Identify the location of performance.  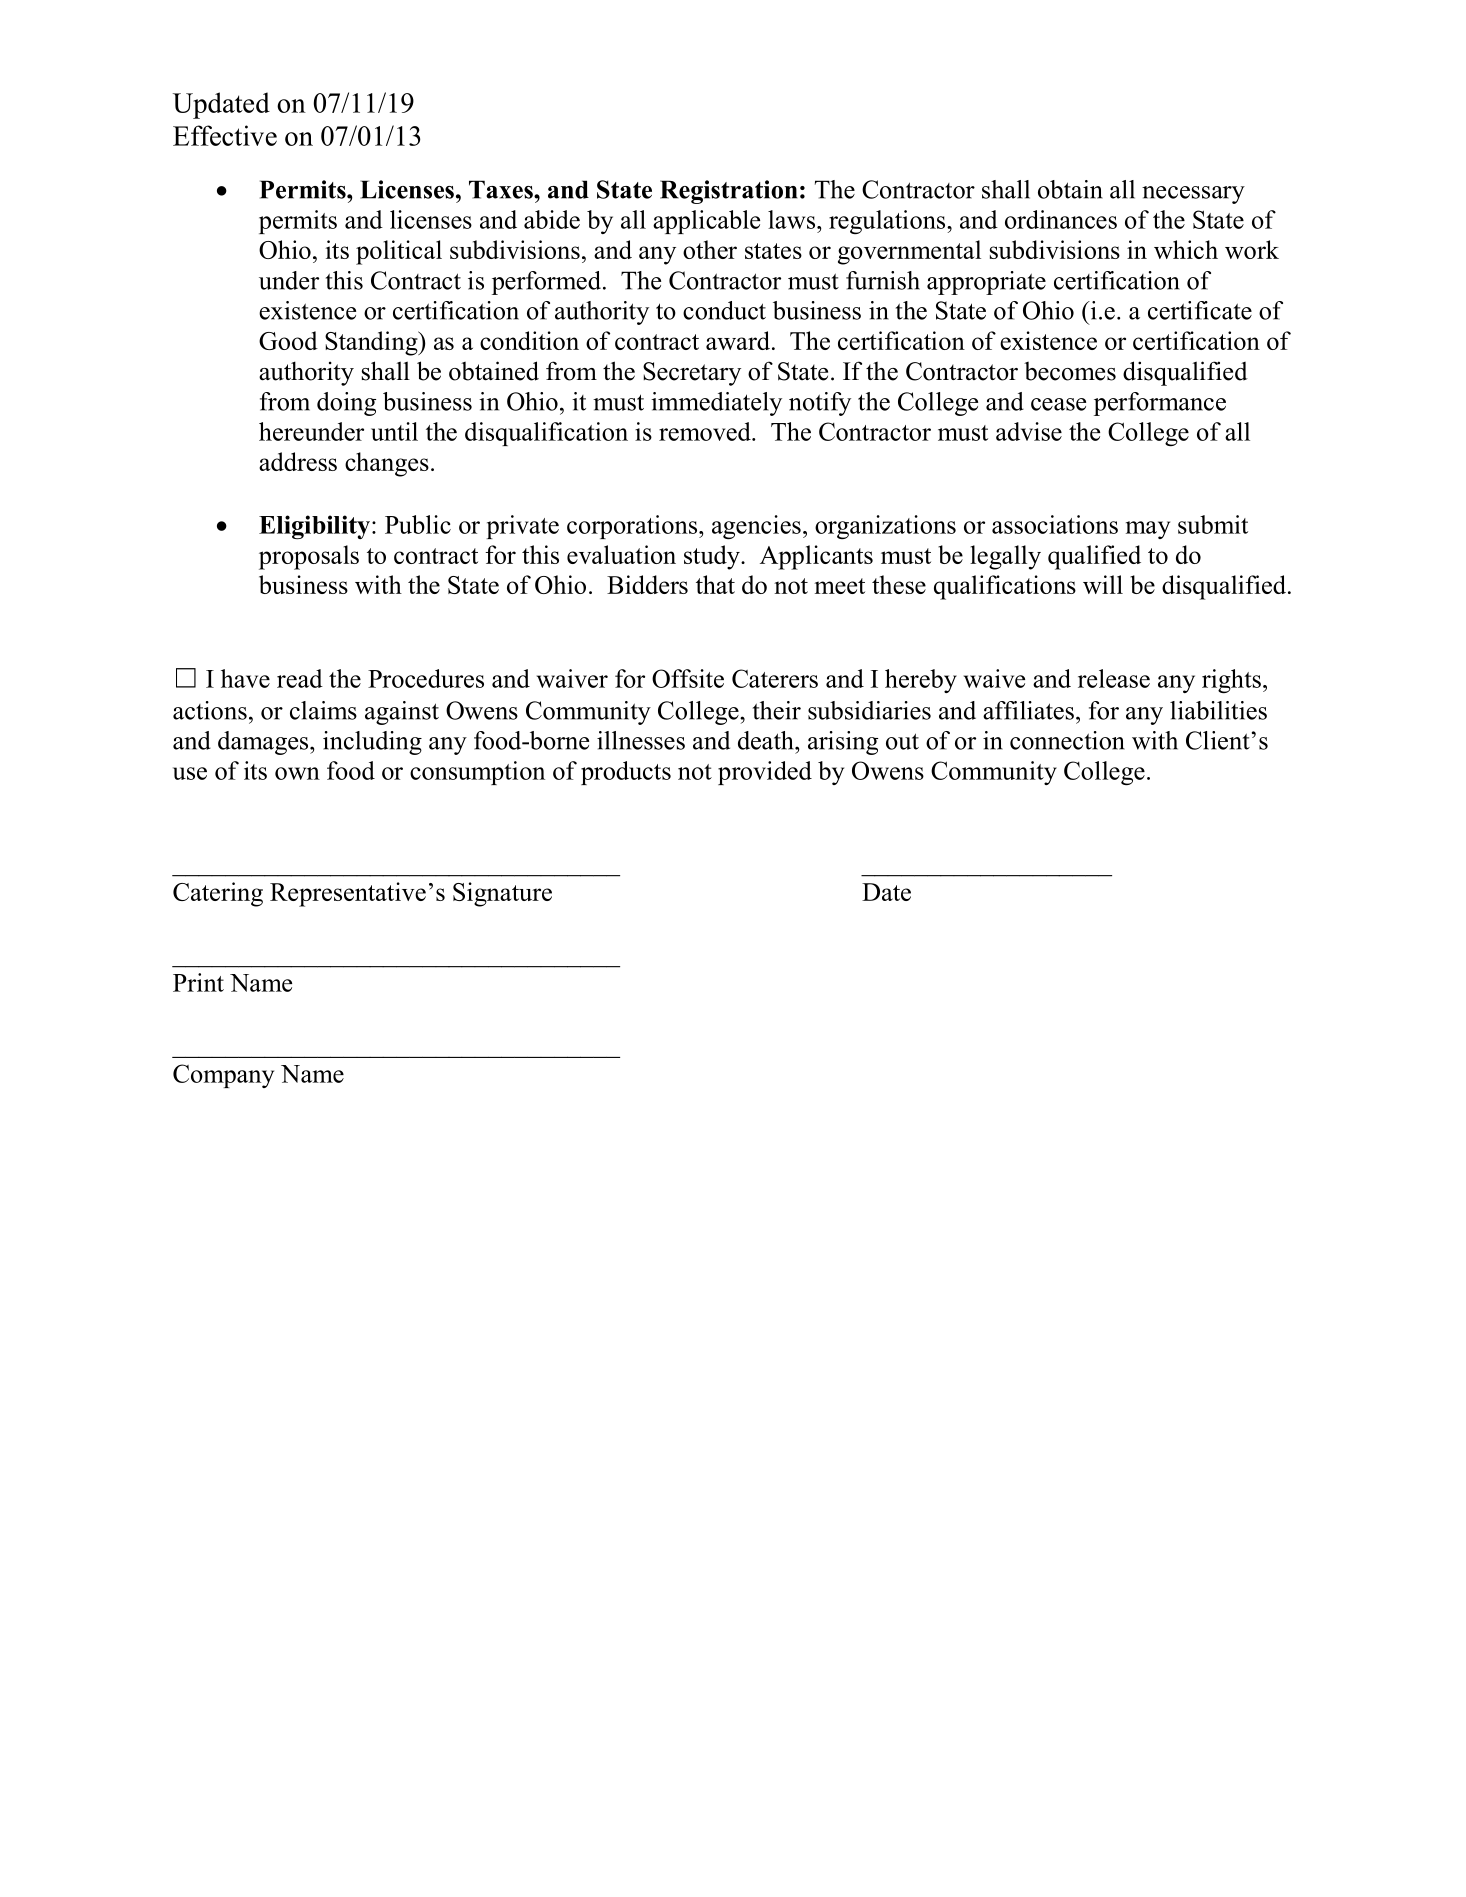
(1160, 404).
